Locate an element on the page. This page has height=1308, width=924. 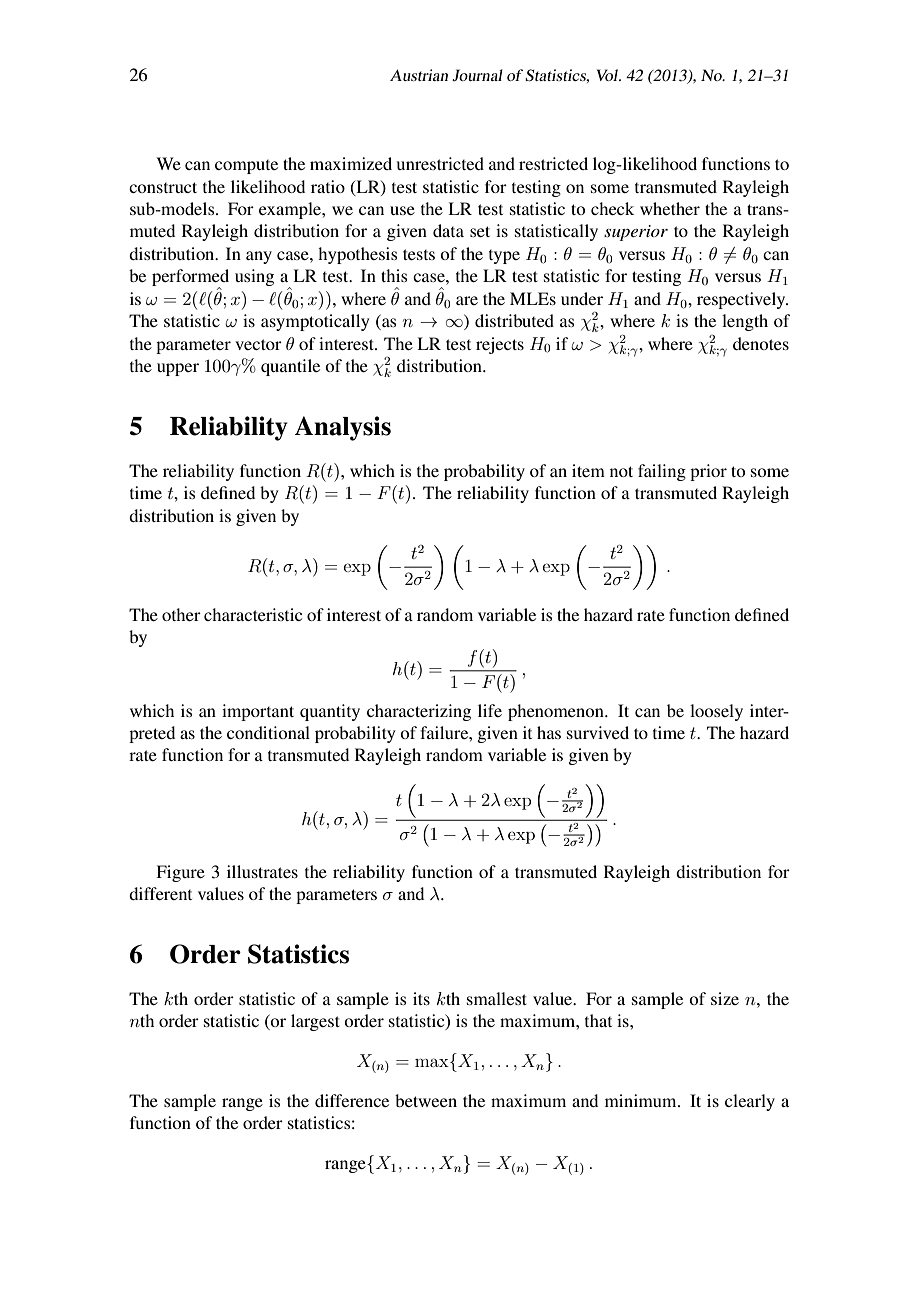
life is located at coordinates (490, 710).
